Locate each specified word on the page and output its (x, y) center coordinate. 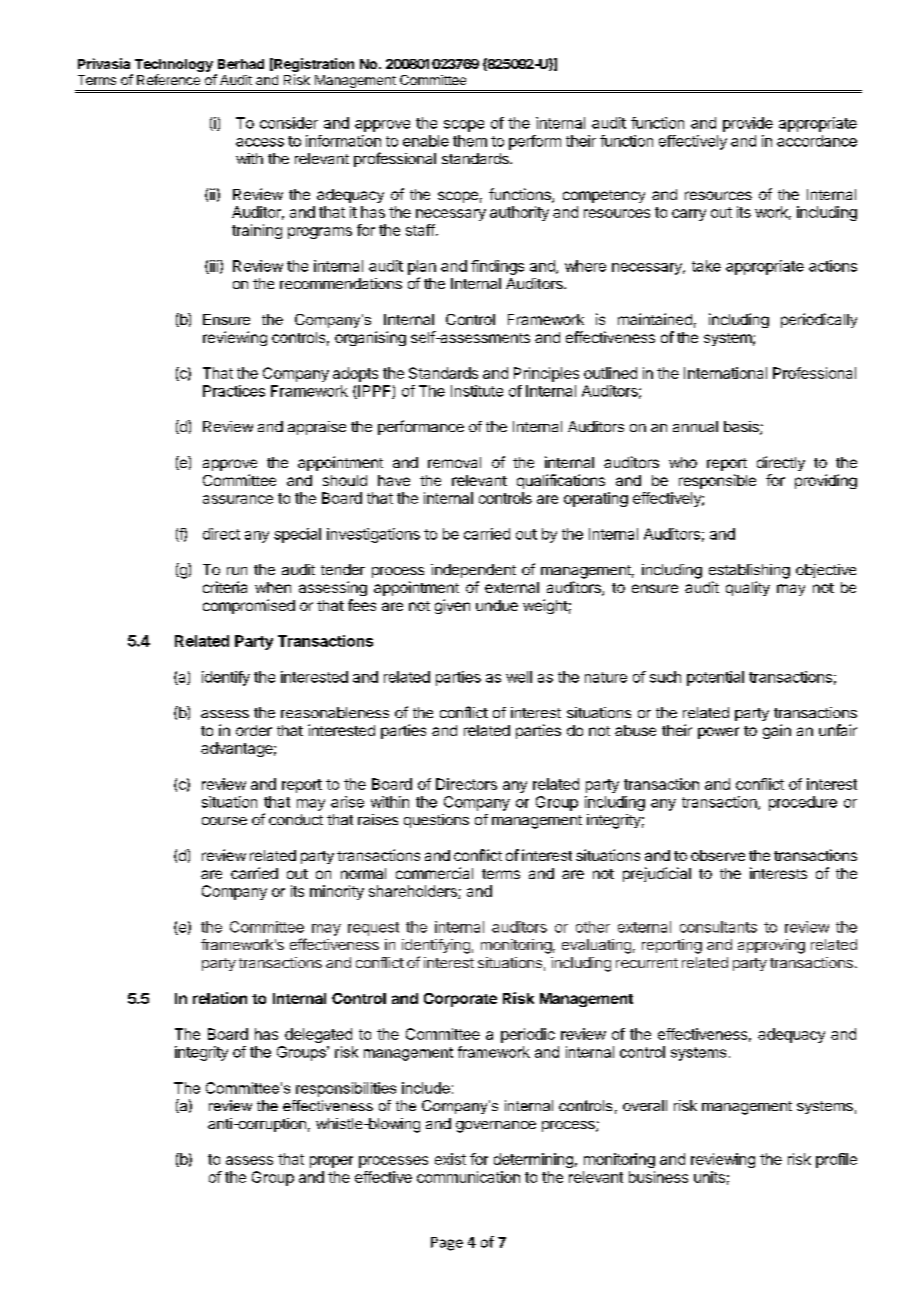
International (725, 373)
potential (715, 678)
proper (331, 1162)
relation (220, 998)
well (519, 677)
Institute (477, 391)
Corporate (460, 1000)
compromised (249, 606)
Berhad (241, 64)
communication (468, 1177)
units (709, 1177)
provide (748, 124)
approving (771, 946)
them (470, 141)
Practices (234, 391)
